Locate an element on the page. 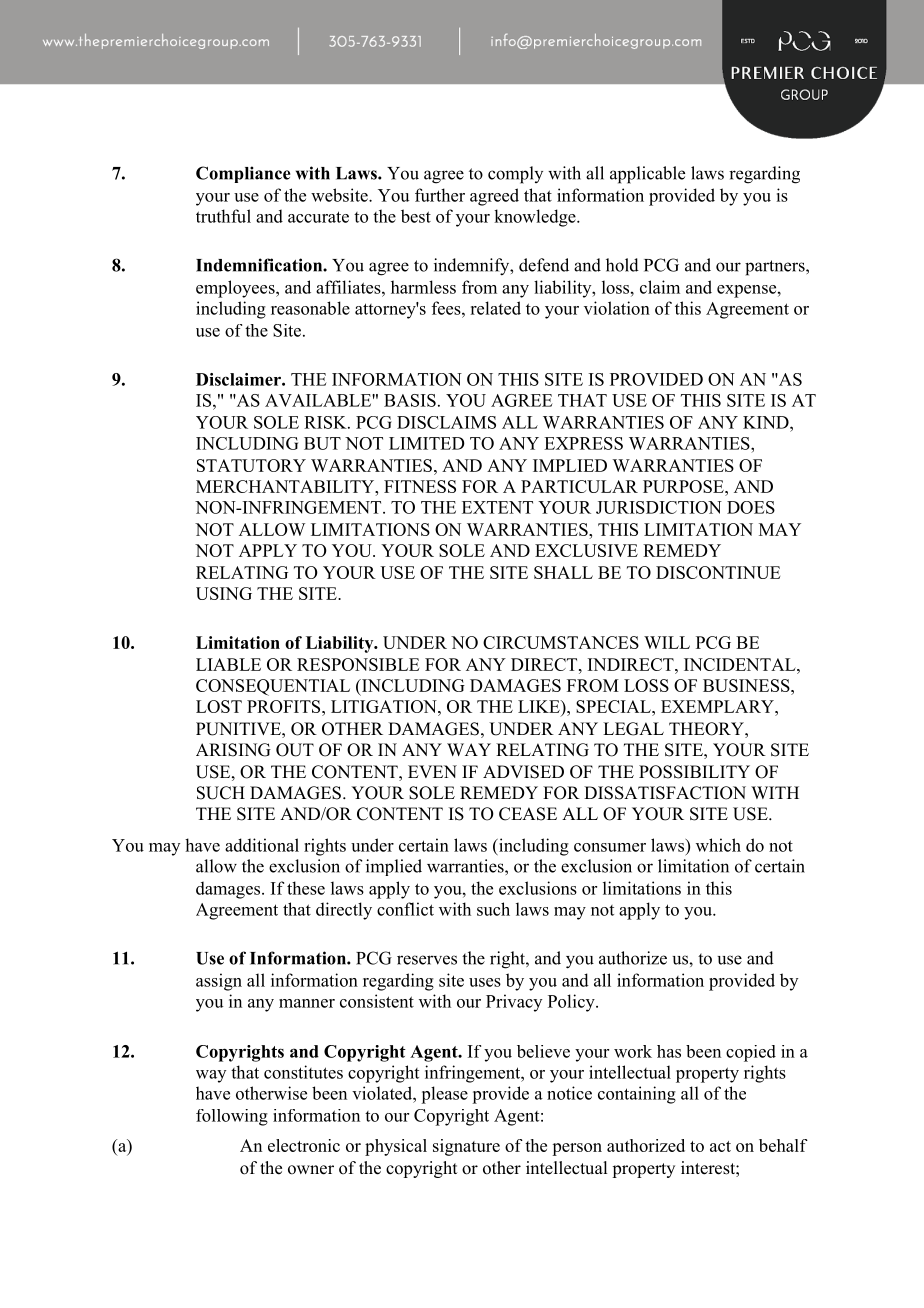 This document has width=924, height=1308. CEASE is located at coordinates (528, 814).
